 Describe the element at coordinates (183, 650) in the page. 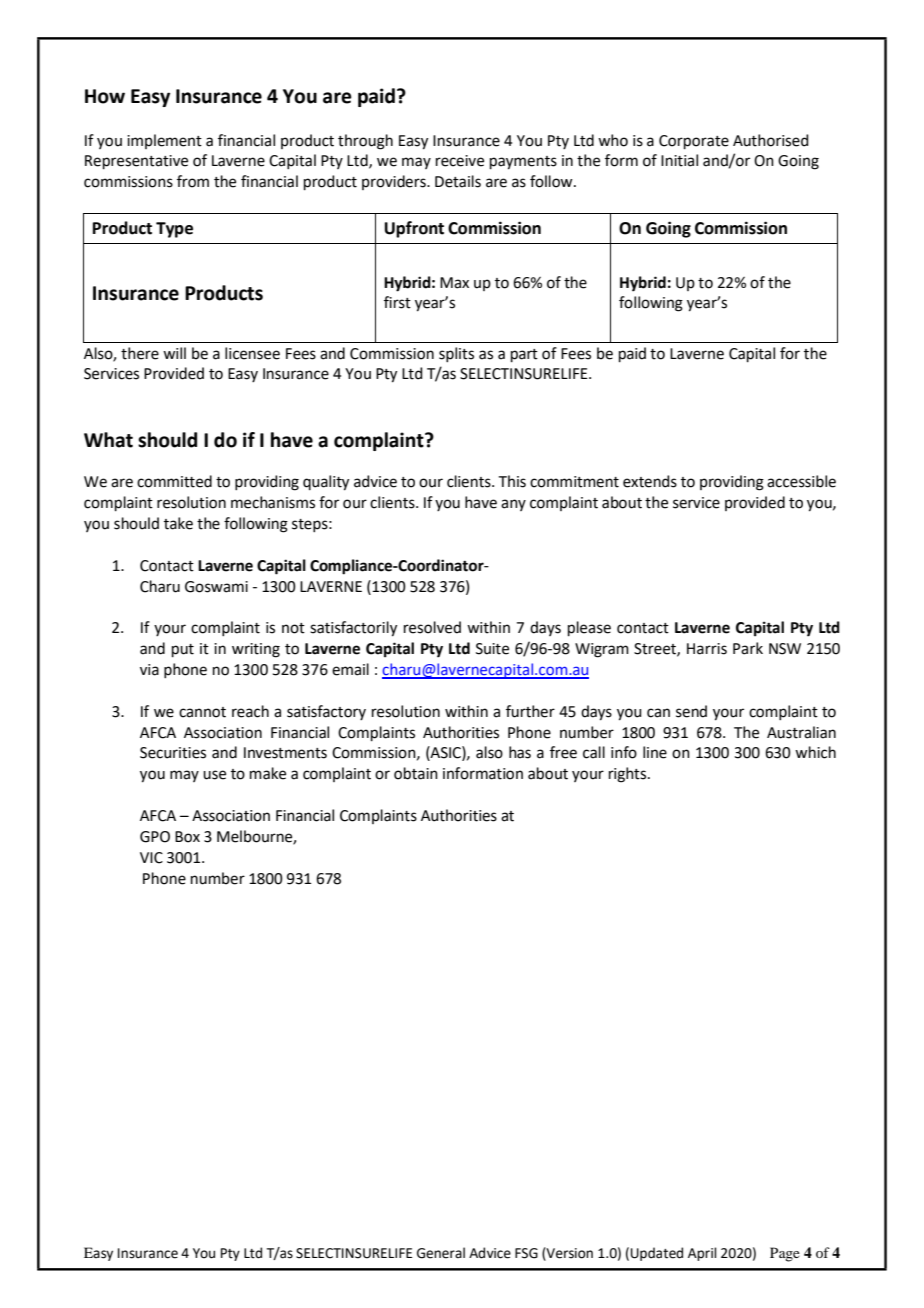

I see `put` at that location.
